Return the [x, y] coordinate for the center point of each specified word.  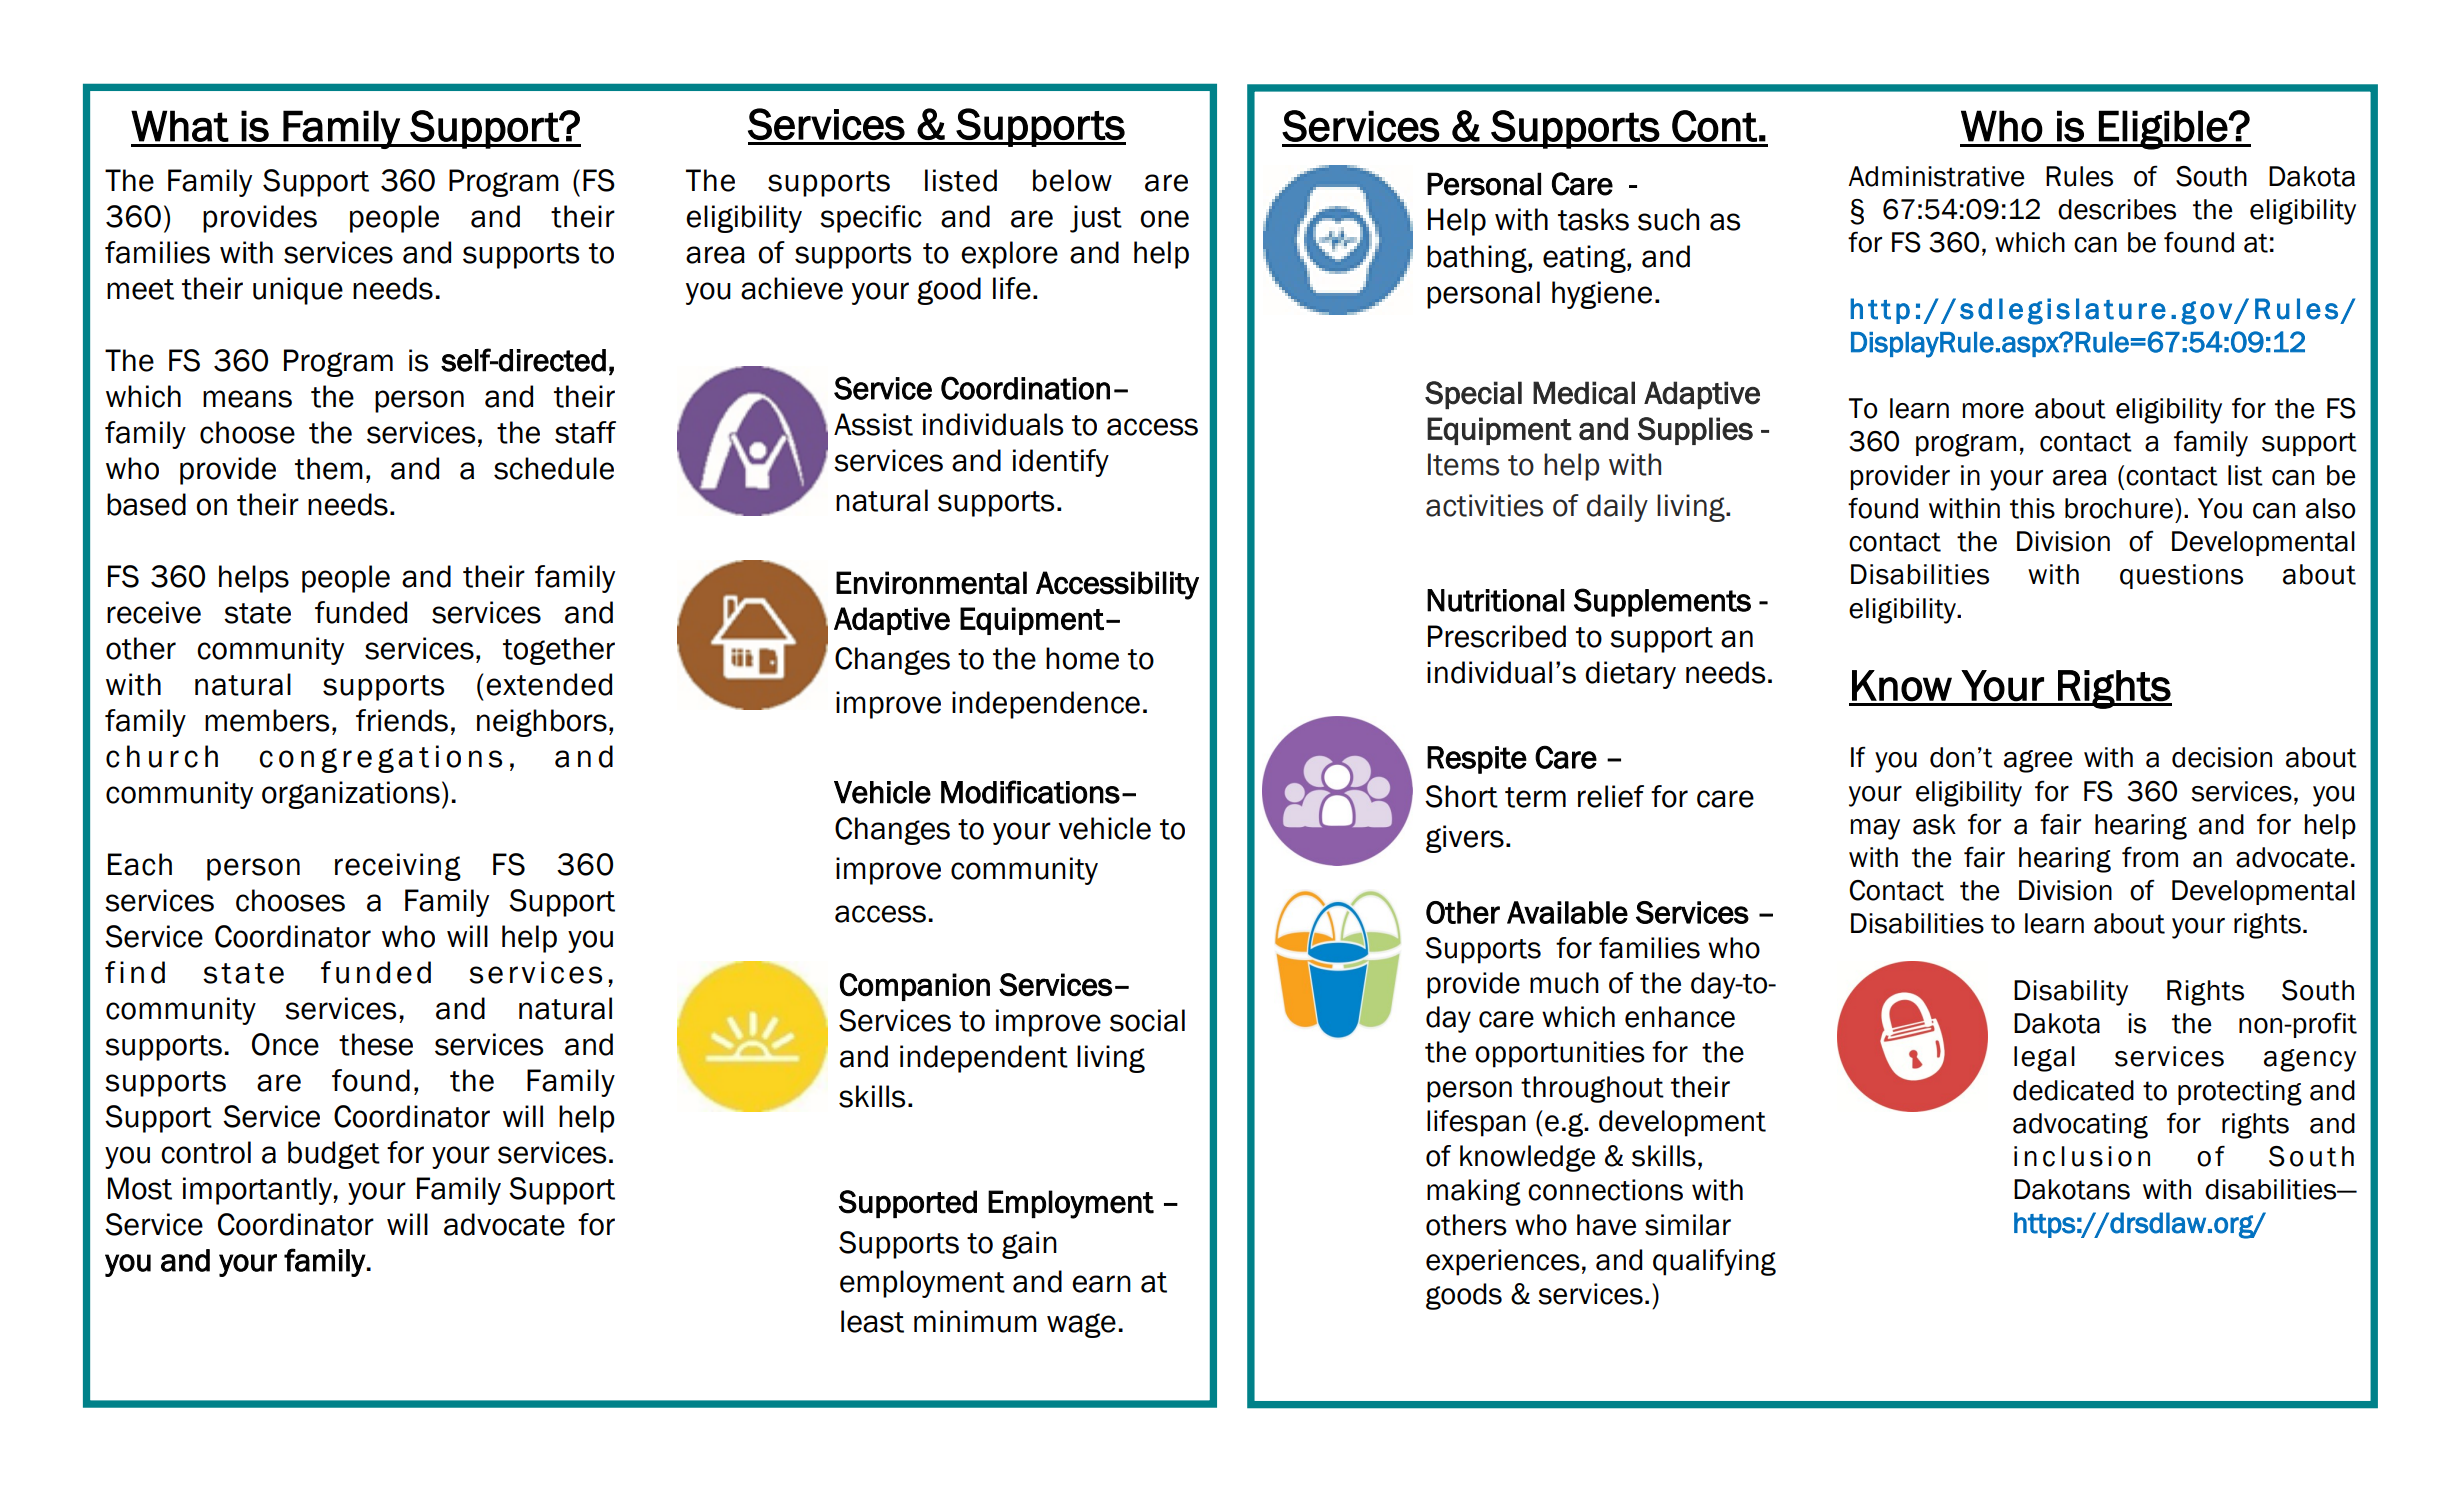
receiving [398, 867]
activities [1484, 505]
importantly [258, 1191]
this [2032, 508]
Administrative [1936, 176]
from [2150, 857]
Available [1567, 912]
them [329, 468]
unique [298, 291]
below [1072, 180]
